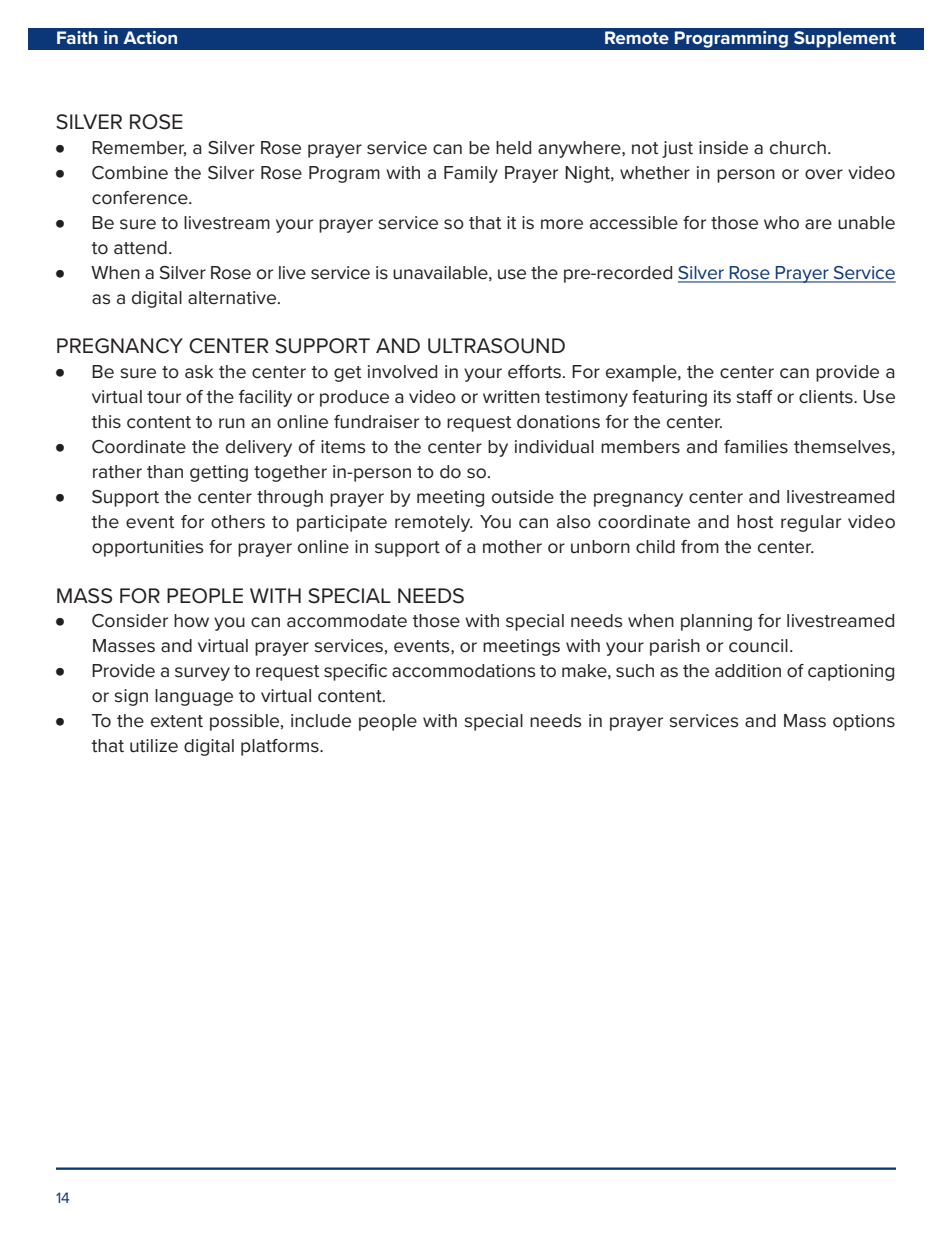 This page has width=952, height=1233. I want to click on options, so click(864, 722).
